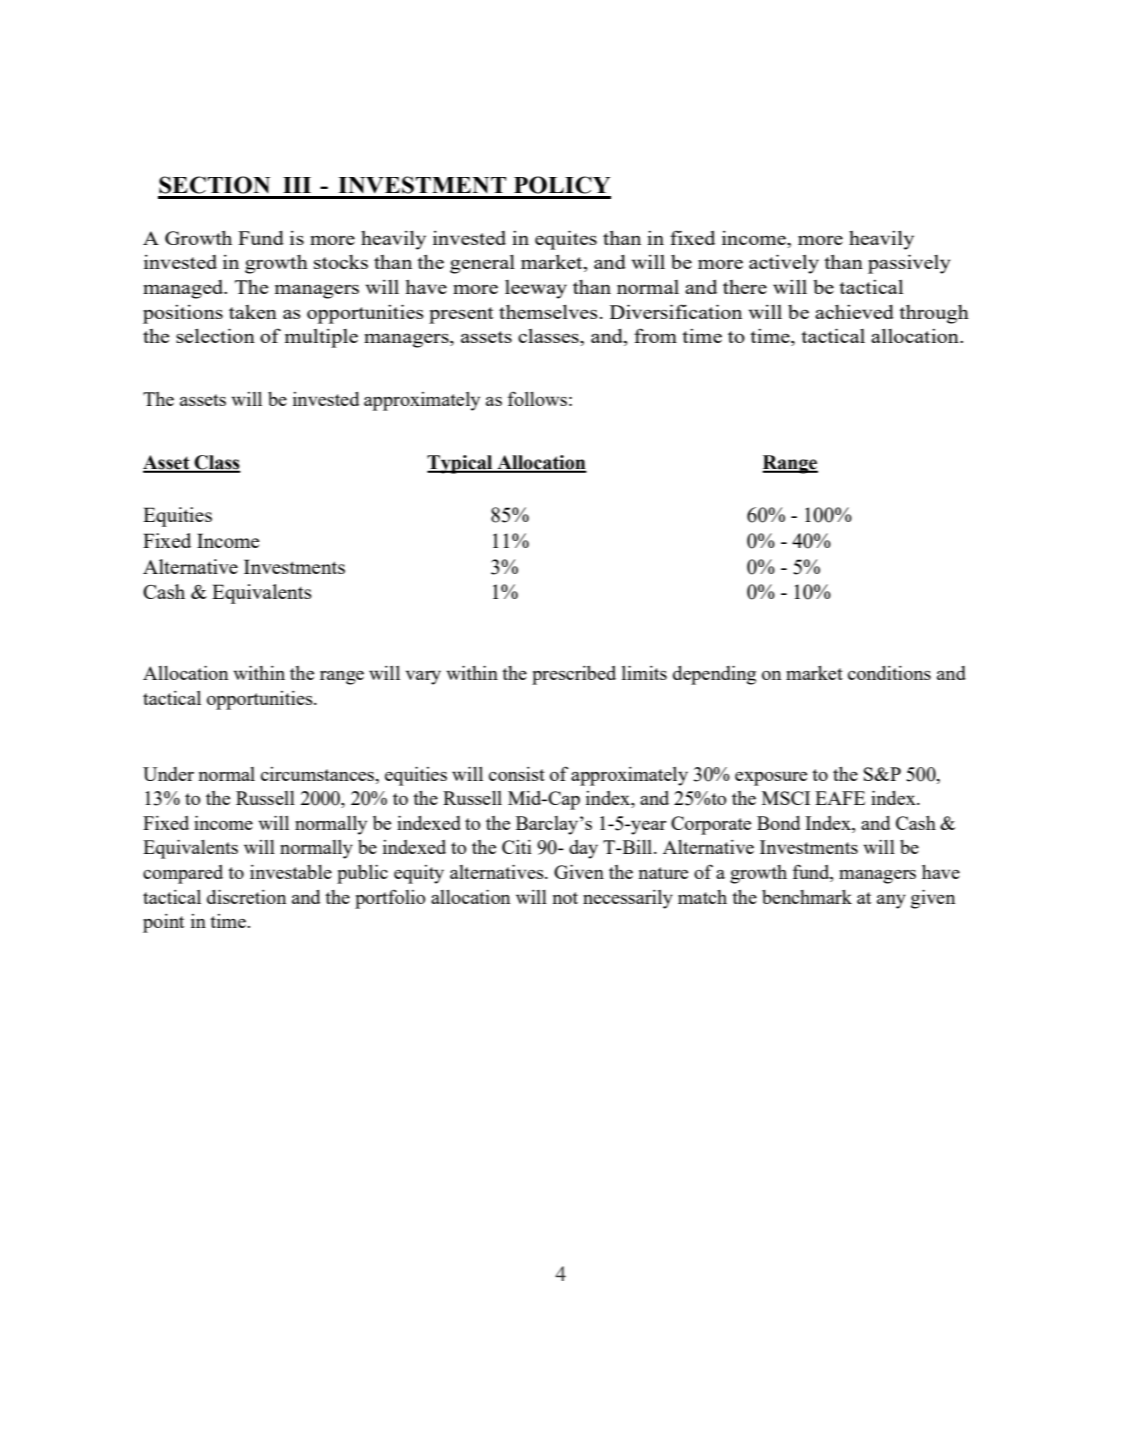 The width and height of the screenshot is (1125, 1456). I want to click on conditions, so click(889, 673).
